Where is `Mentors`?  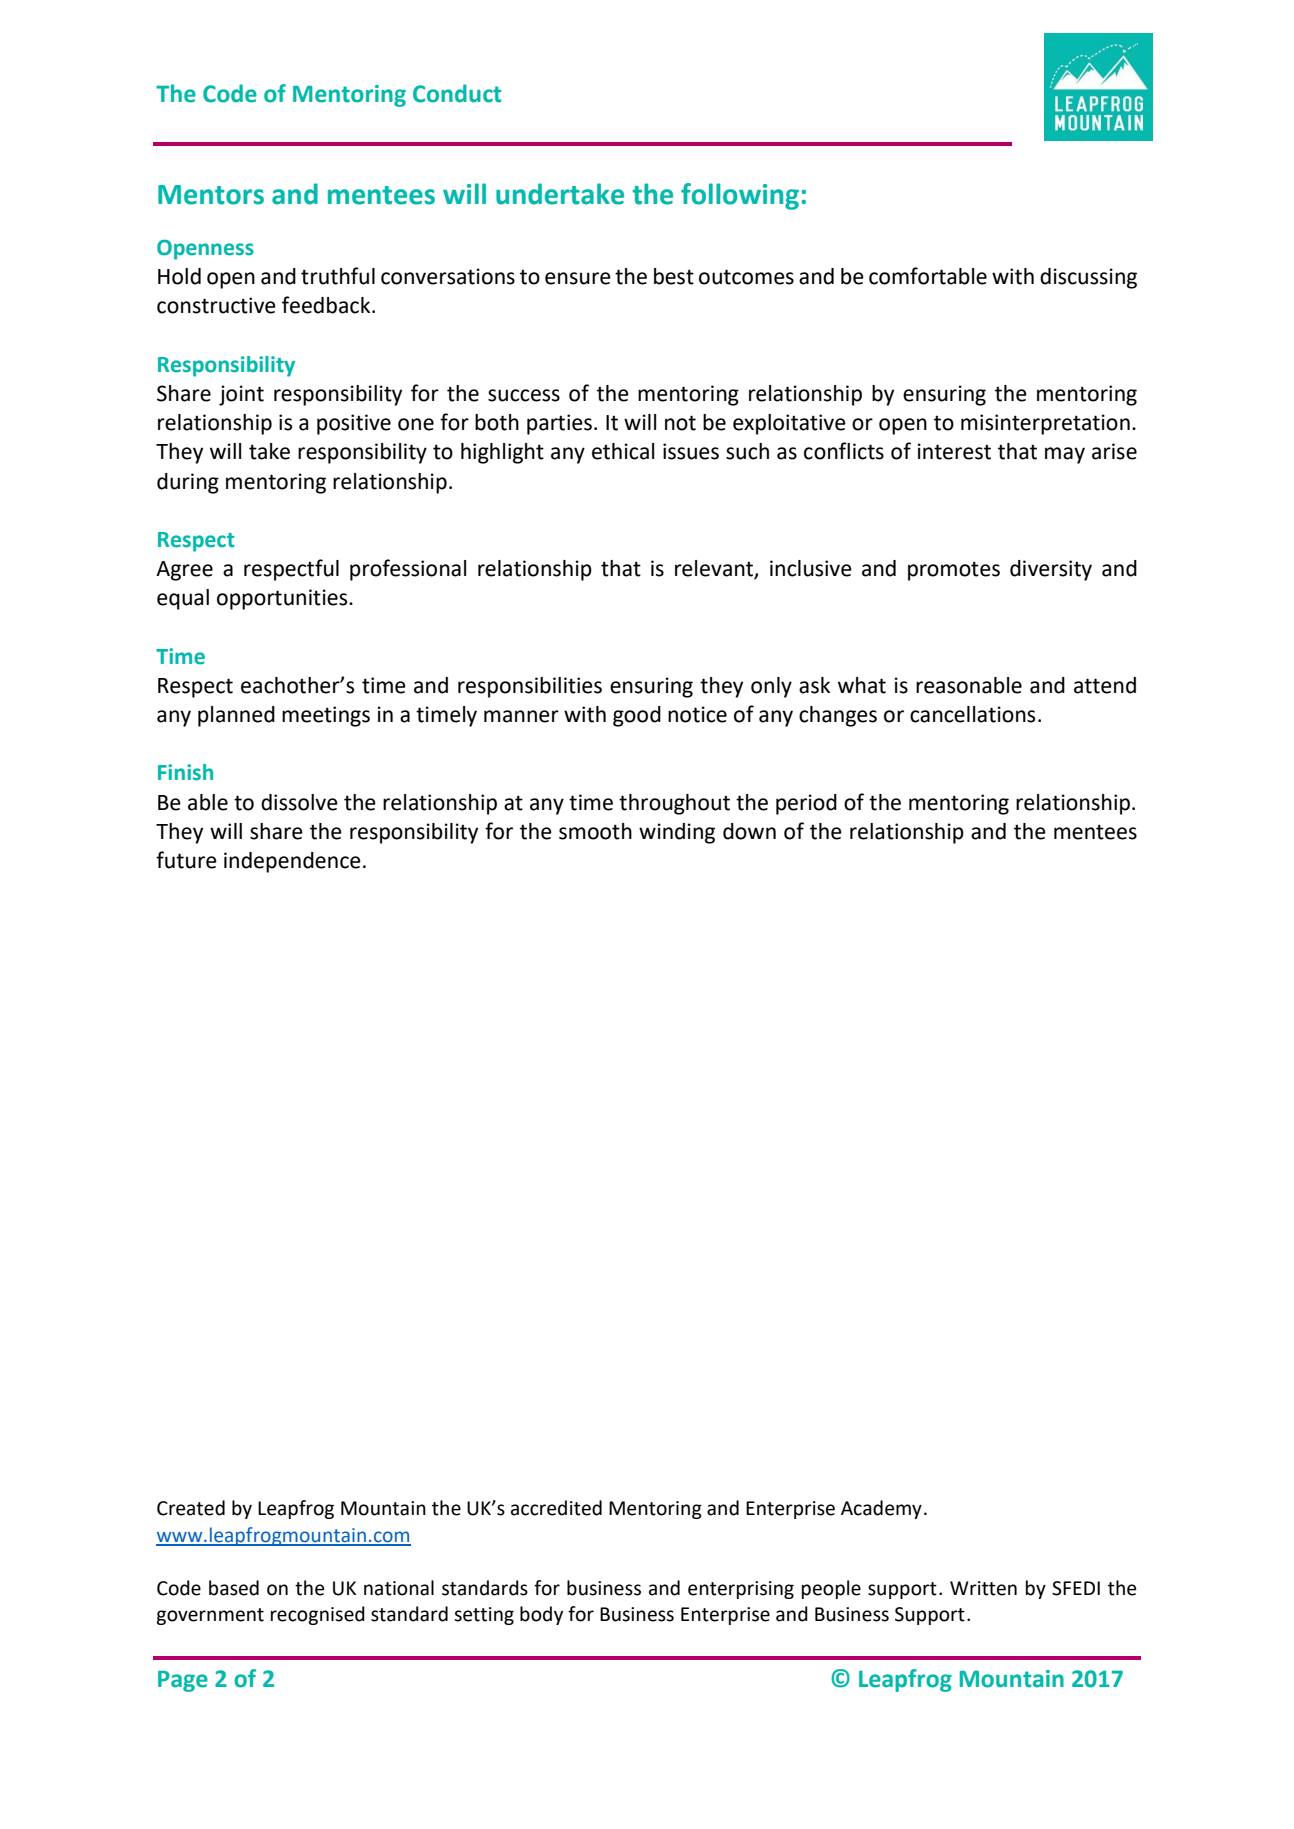 Mentors is located at coordinates (211, 195).
